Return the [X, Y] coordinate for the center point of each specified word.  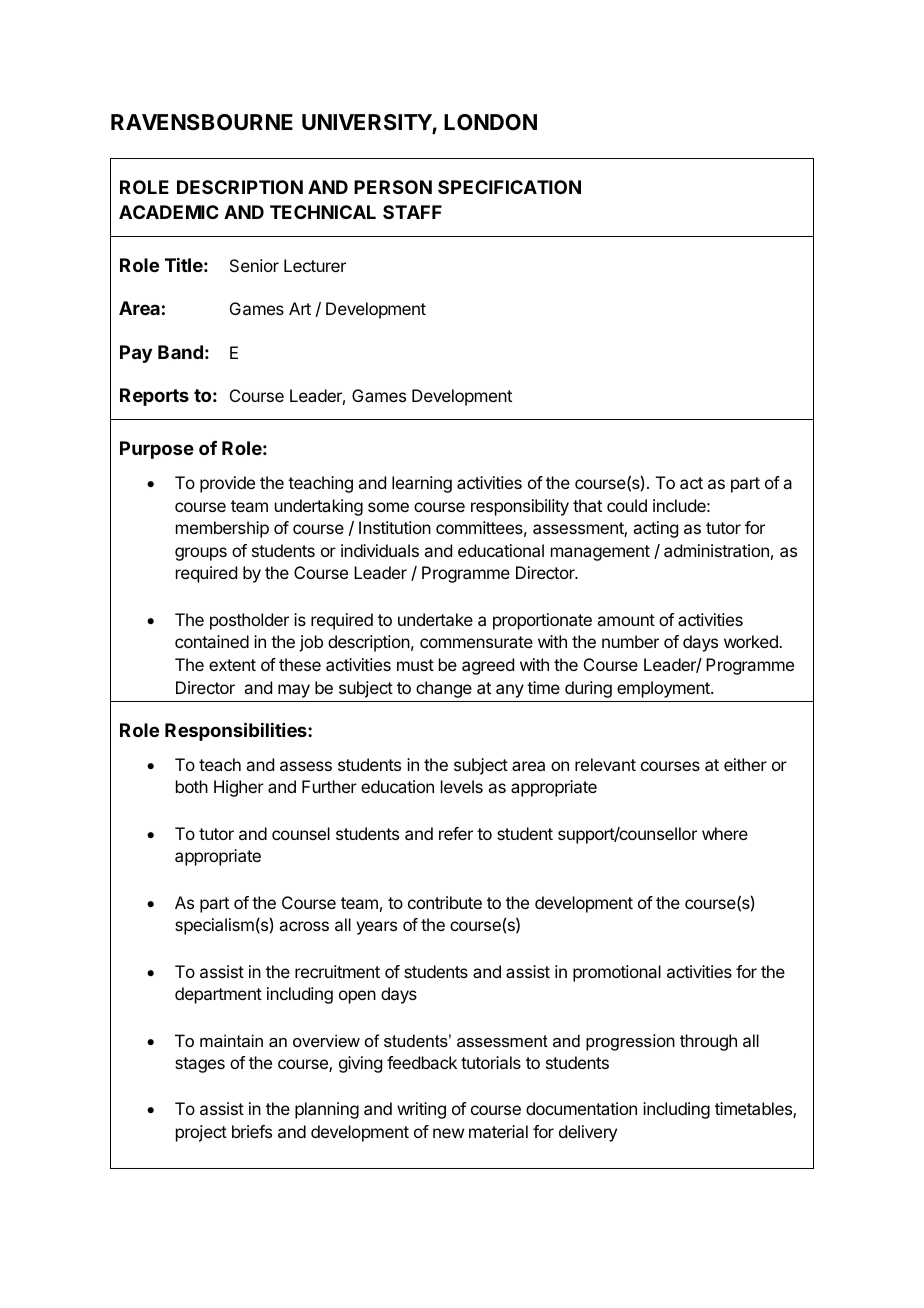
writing [421, 1110]
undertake [435, 619]
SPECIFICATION [509, 187]
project [201, 1133]
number [630, 641]
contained [212, 641]
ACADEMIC [169, 212]
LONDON [490, 122]
